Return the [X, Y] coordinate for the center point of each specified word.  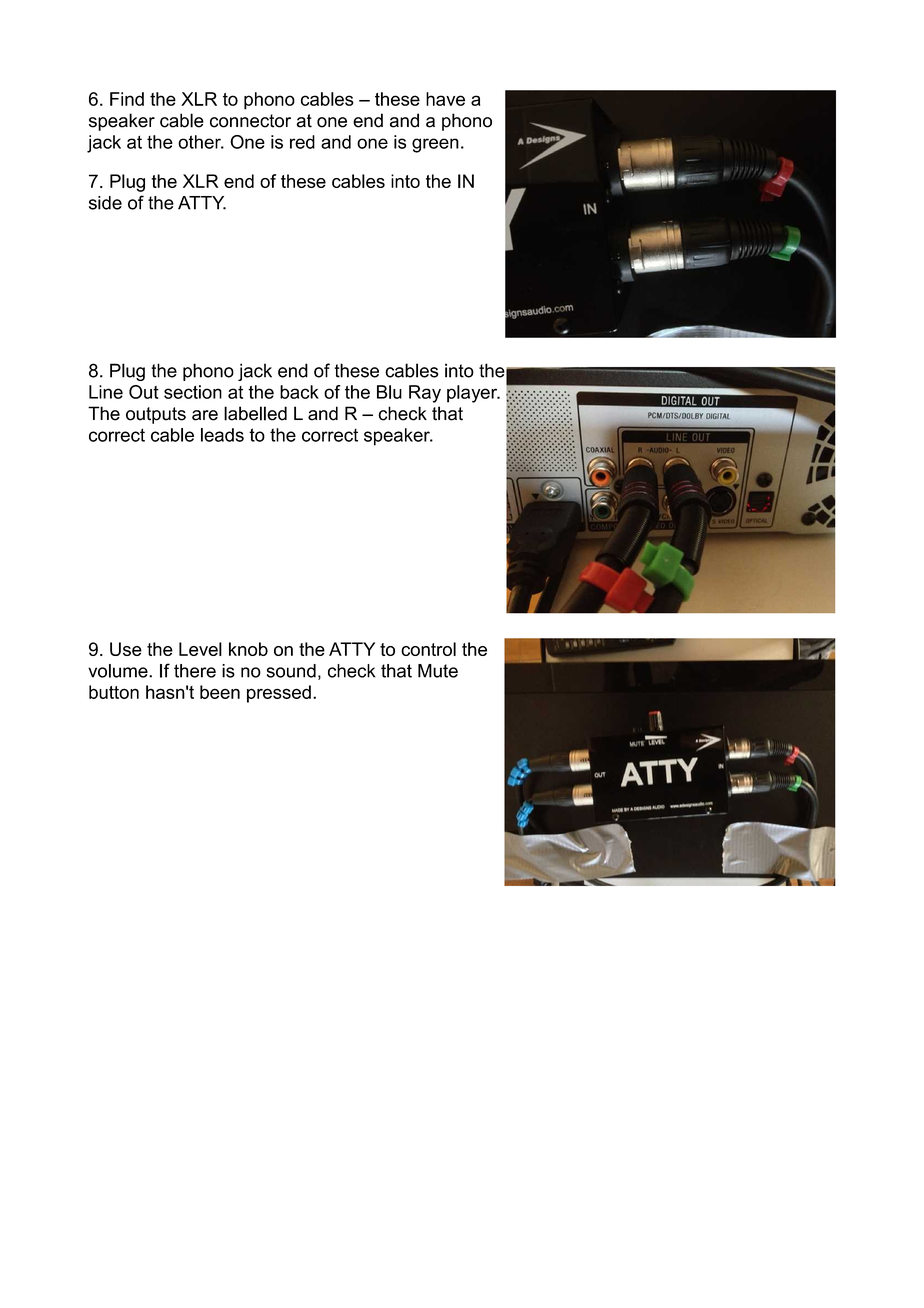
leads [222, 435]
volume [119, 671]
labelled [255, 413]
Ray [425, 394]
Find [127, 99]
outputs [156, 415]
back [299, 392]
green [435, 145]
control [428, 649]
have [445, 99]
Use [126, 649]
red [302, 142]
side [105, 203]
